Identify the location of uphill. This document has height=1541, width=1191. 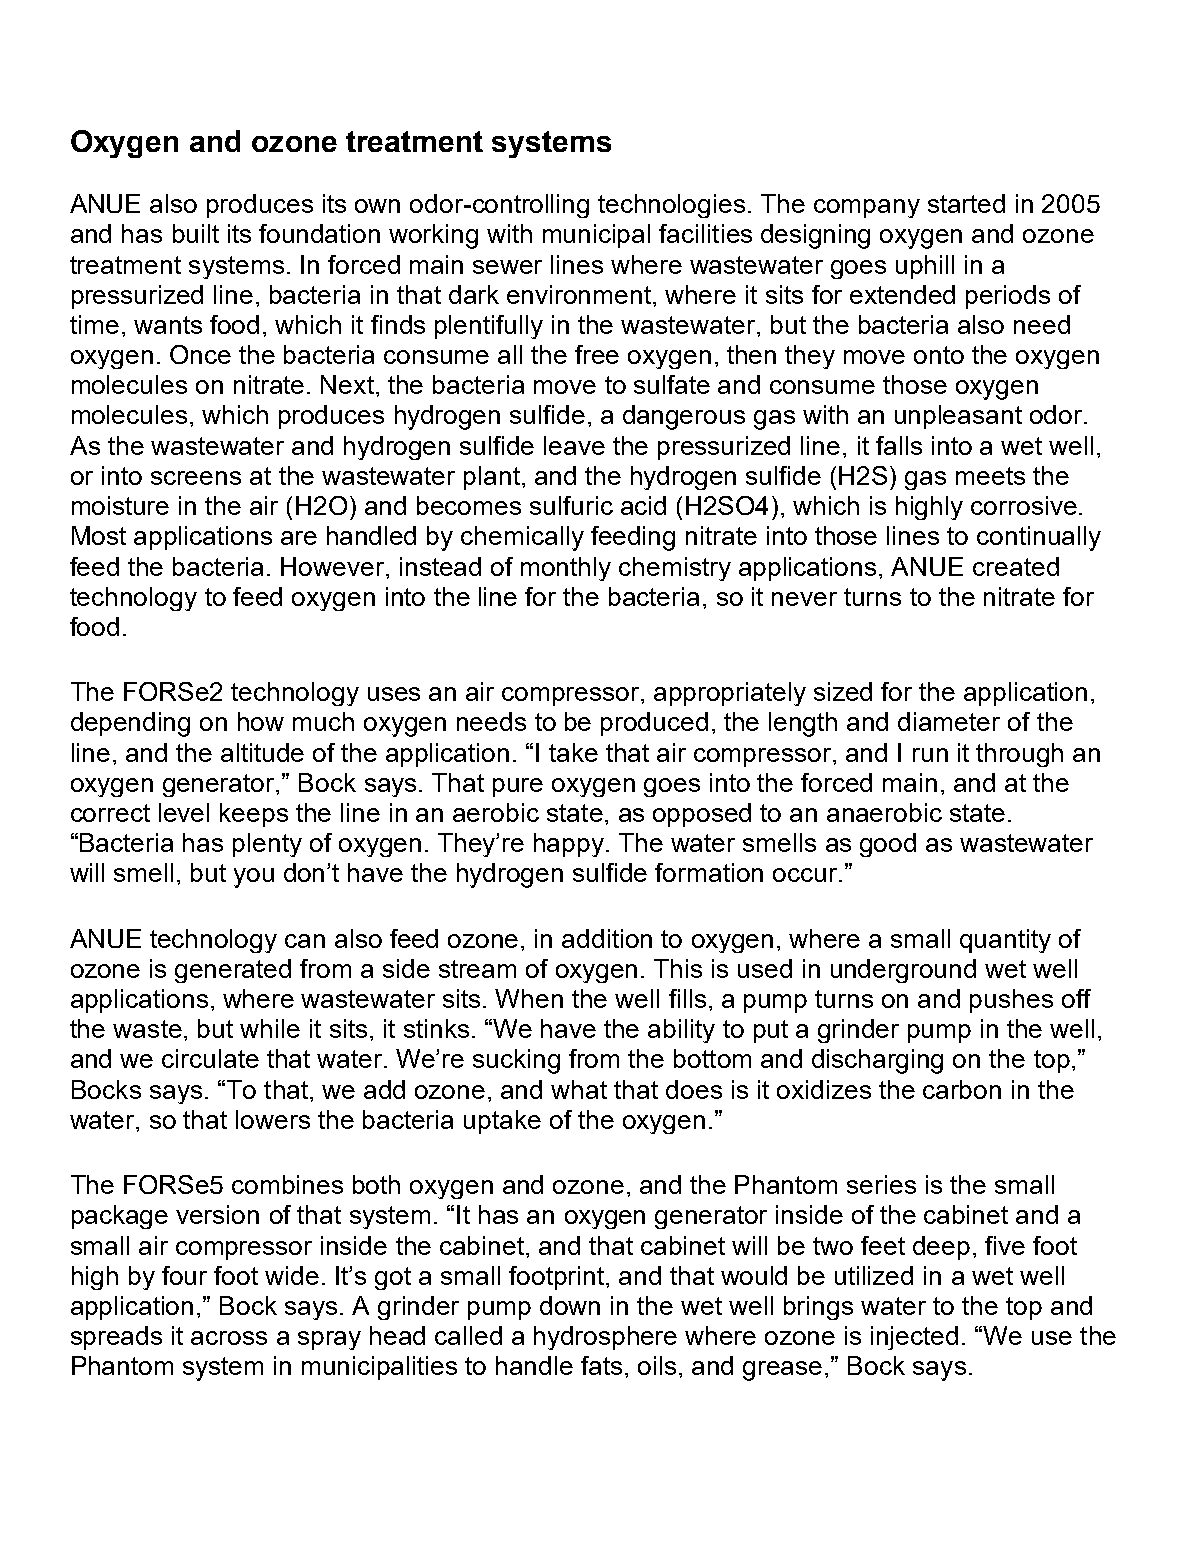
(925, 267).
